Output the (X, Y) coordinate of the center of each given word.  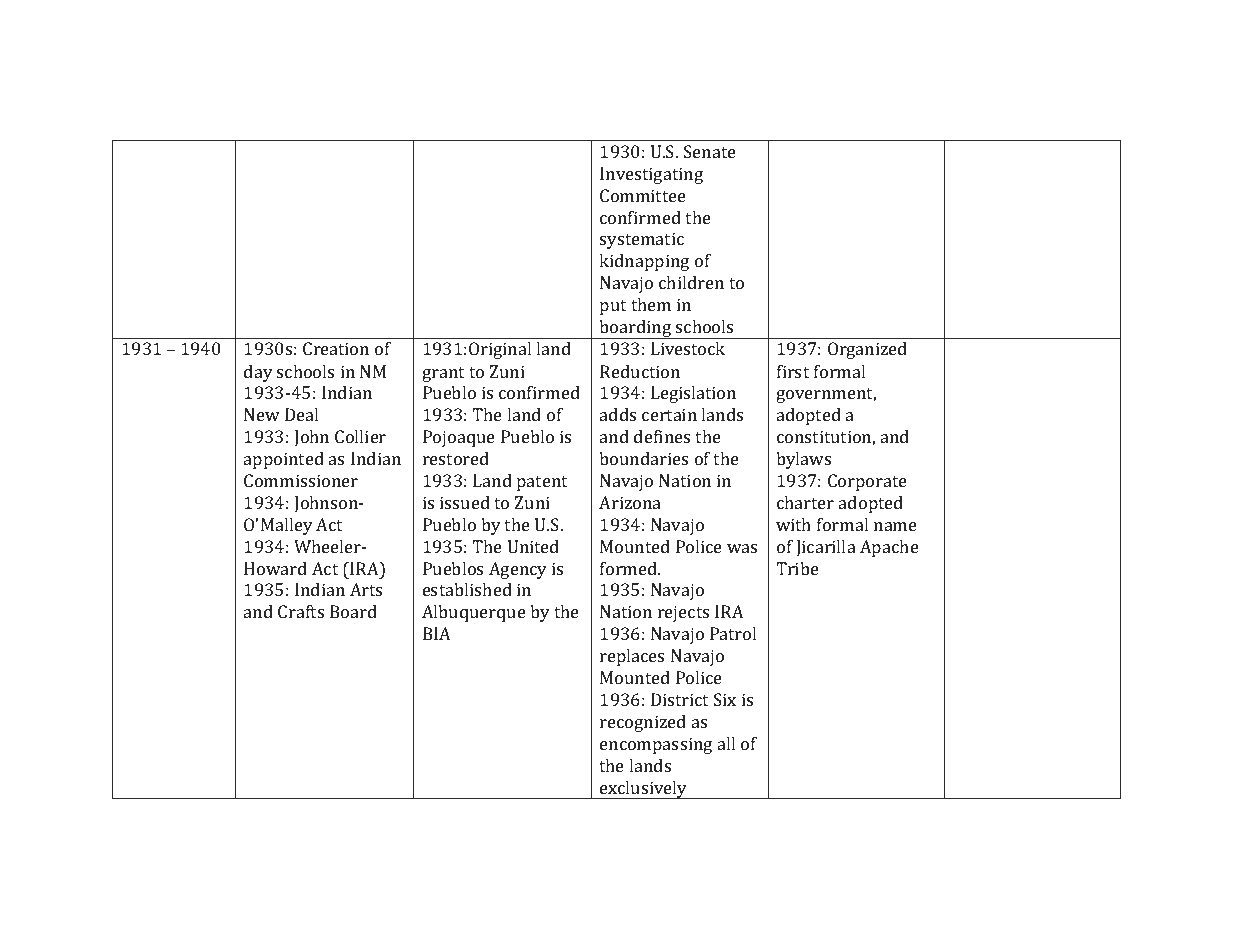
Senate (710, 151)
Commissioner (301, 480)
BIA (437, 633)
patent (542, 483)
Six (725, 699)
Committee (643, 195)
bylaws (803, 460)
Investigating (651, 175)
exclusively (644, 790)
